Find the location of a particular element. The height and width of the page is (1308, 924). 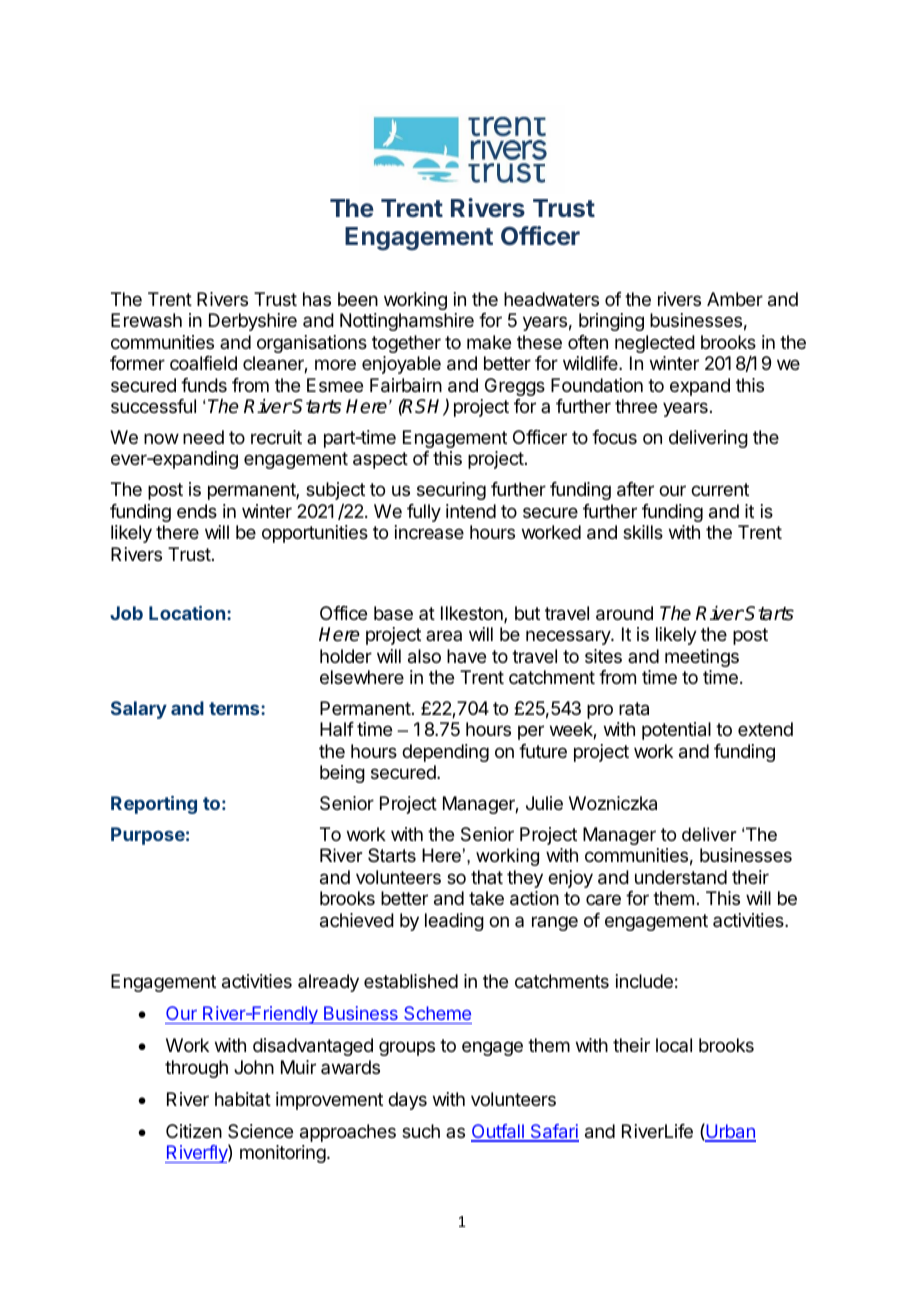

depending is located at coordinates (445, 753).
